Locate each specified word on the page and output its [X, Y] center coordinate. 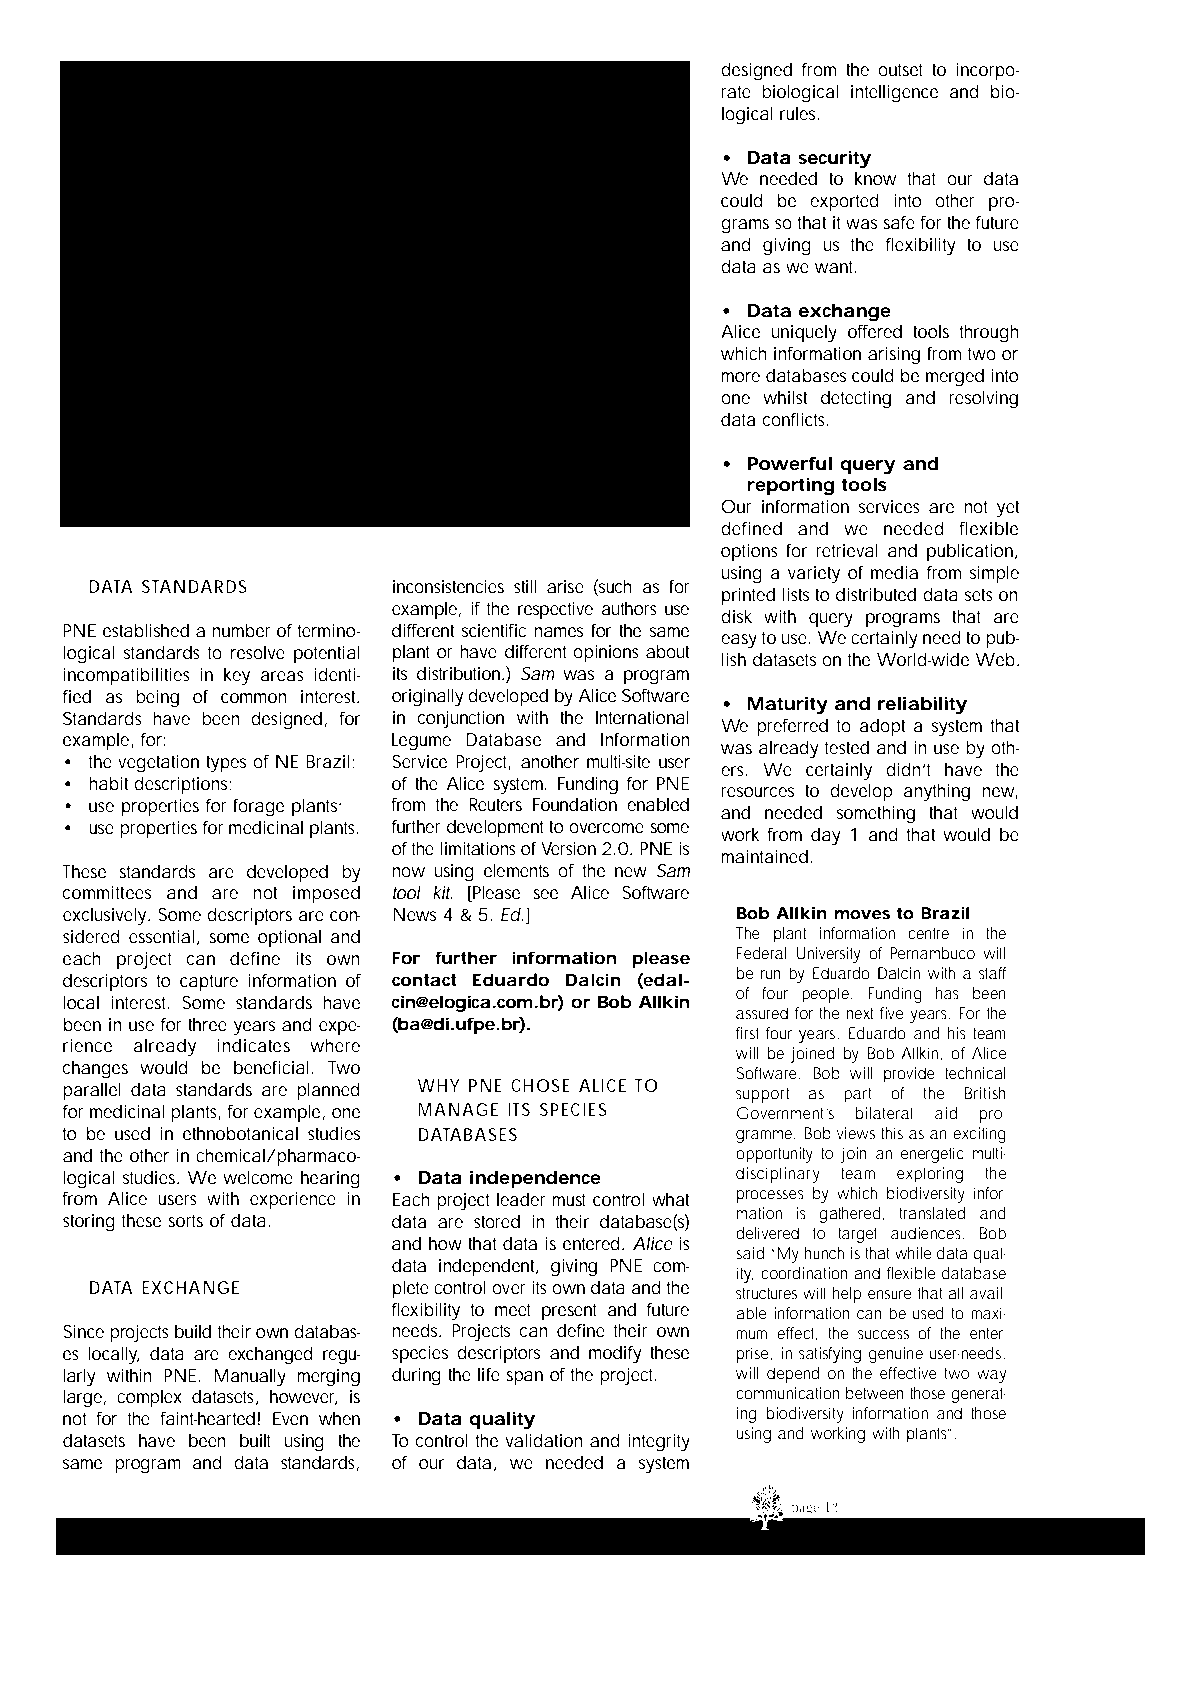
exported [844, 202]
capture [209, 982]
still [525, 586]
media [894, 572]
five [891, 1013]
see [545, 894]
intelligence [894, 94]
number [241, 630]
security [834, 160]
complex [149, 1398]
